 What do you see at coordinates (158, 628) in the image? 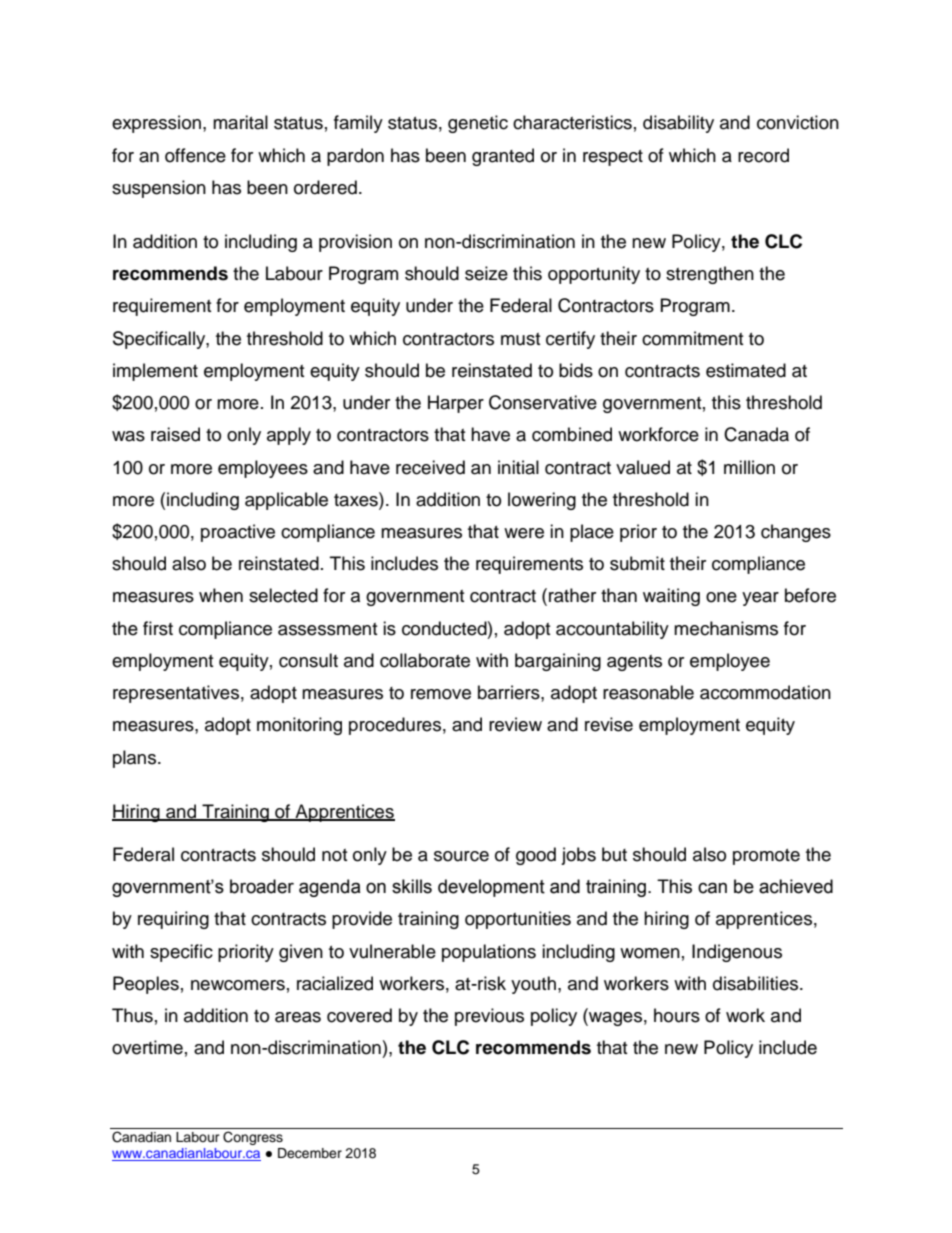
I see `first` at bounding box center [158, 628].
